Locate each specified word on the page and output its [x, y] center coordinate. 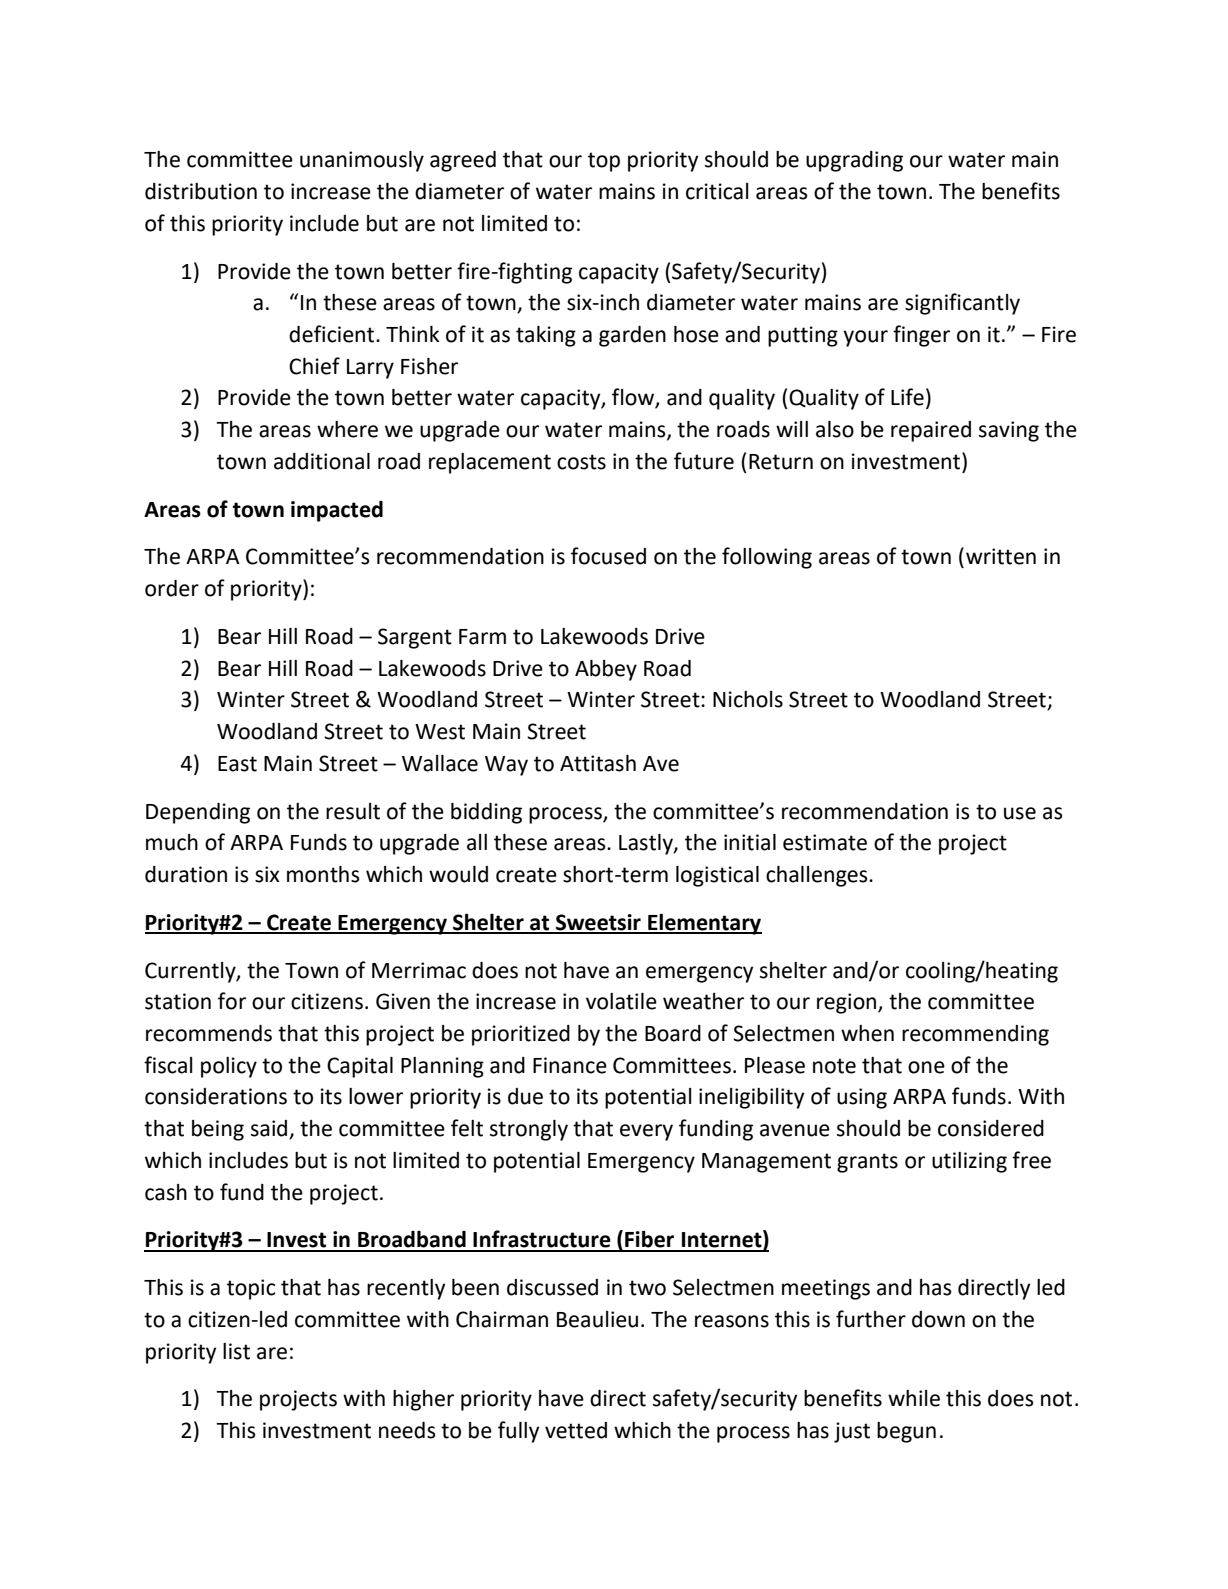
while [914, 1398]
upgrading [854, 161]
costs [581, 462]
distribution [201, 191]
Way [506, 766]
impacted [337, 511]
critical [717, 191]
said [270, 1129]
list [236, 1351]
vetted [576, 1430]
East [237, 764]
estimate [825, 842]
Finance [570, 1065]
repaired [931, 431]
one [926, 1067]
